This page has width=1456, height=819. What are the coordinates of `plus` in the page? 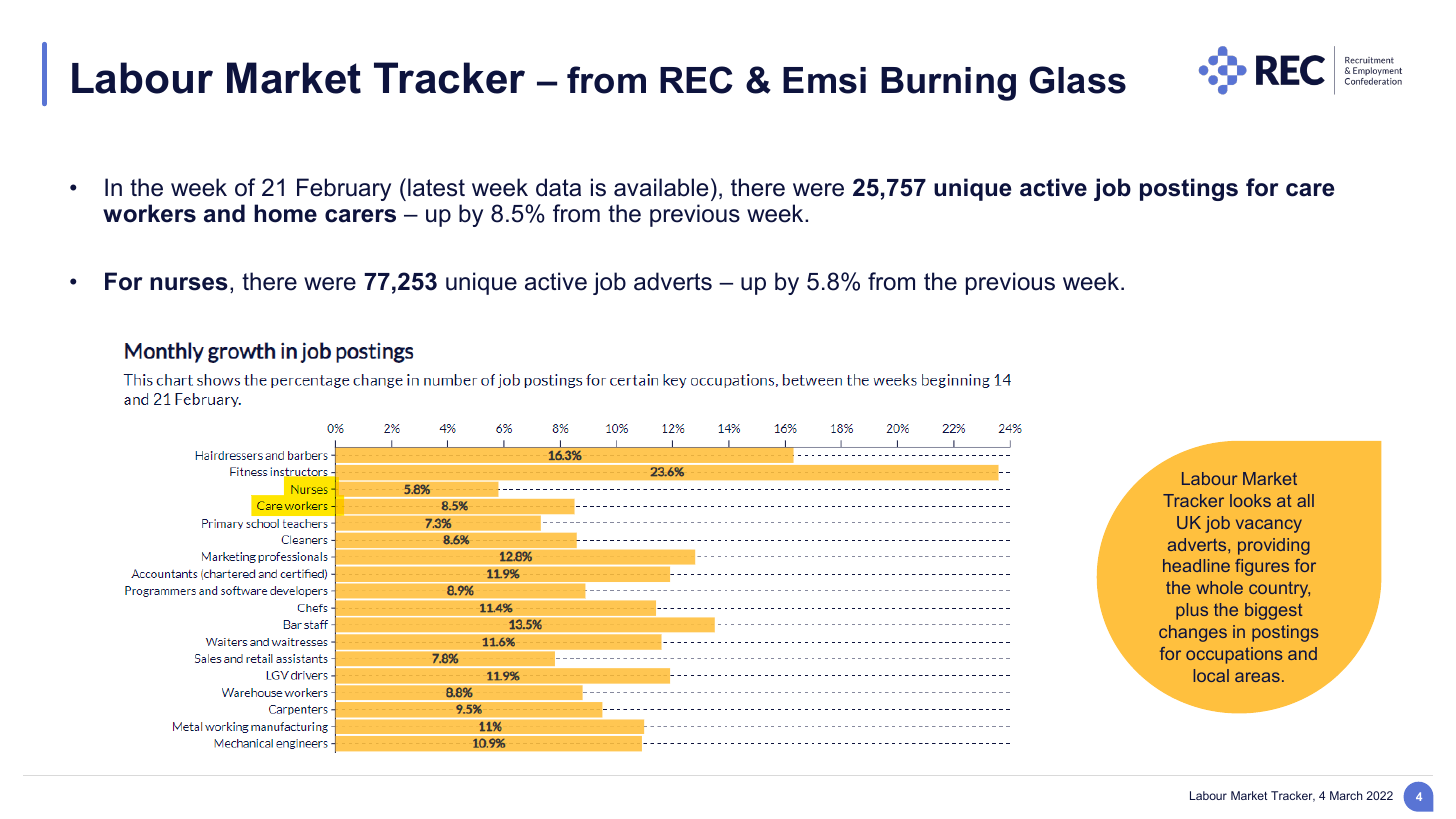 It's located at (1192, 611).
